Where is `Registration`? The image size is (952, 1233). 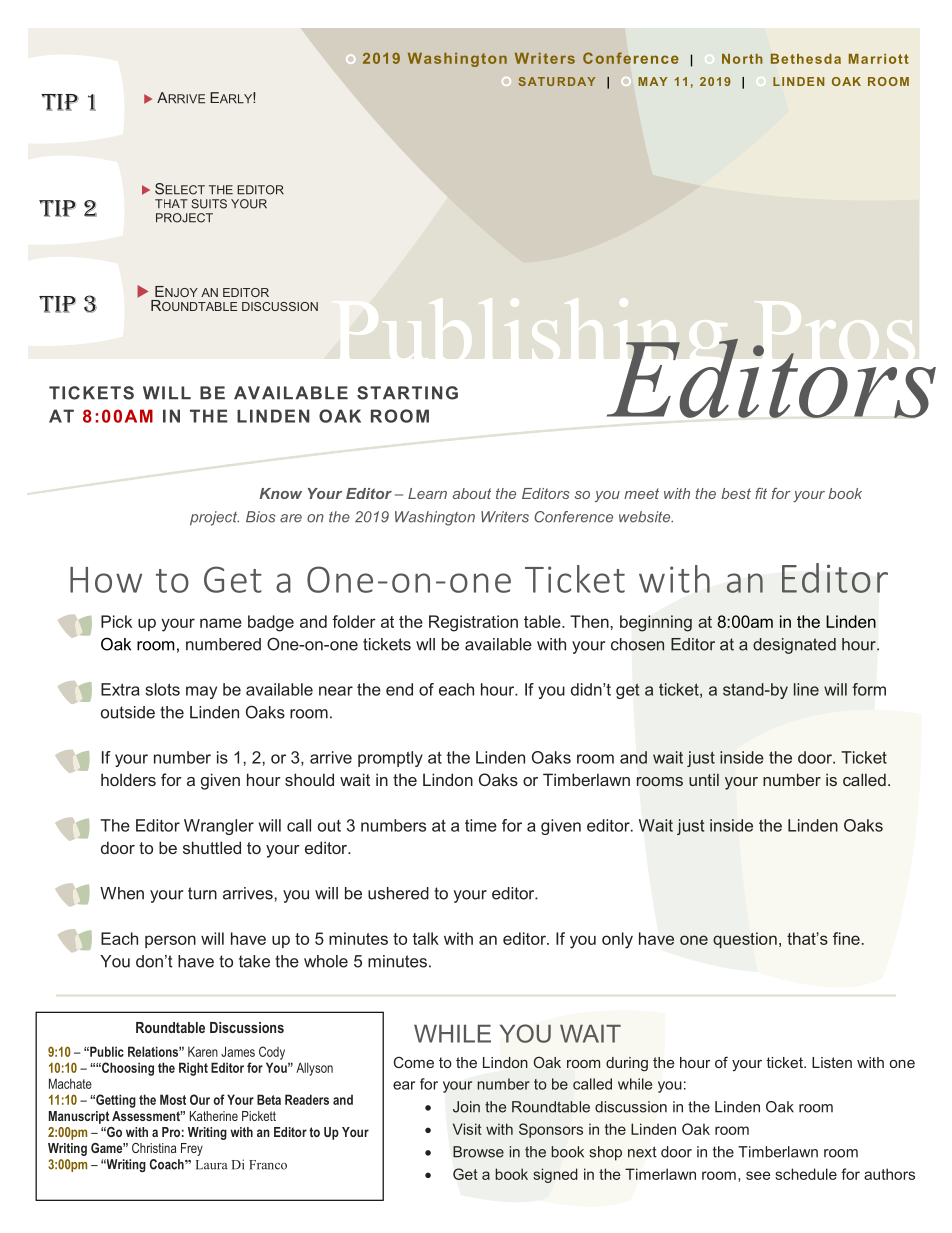 Registration is located at coordinates (473, 623).
